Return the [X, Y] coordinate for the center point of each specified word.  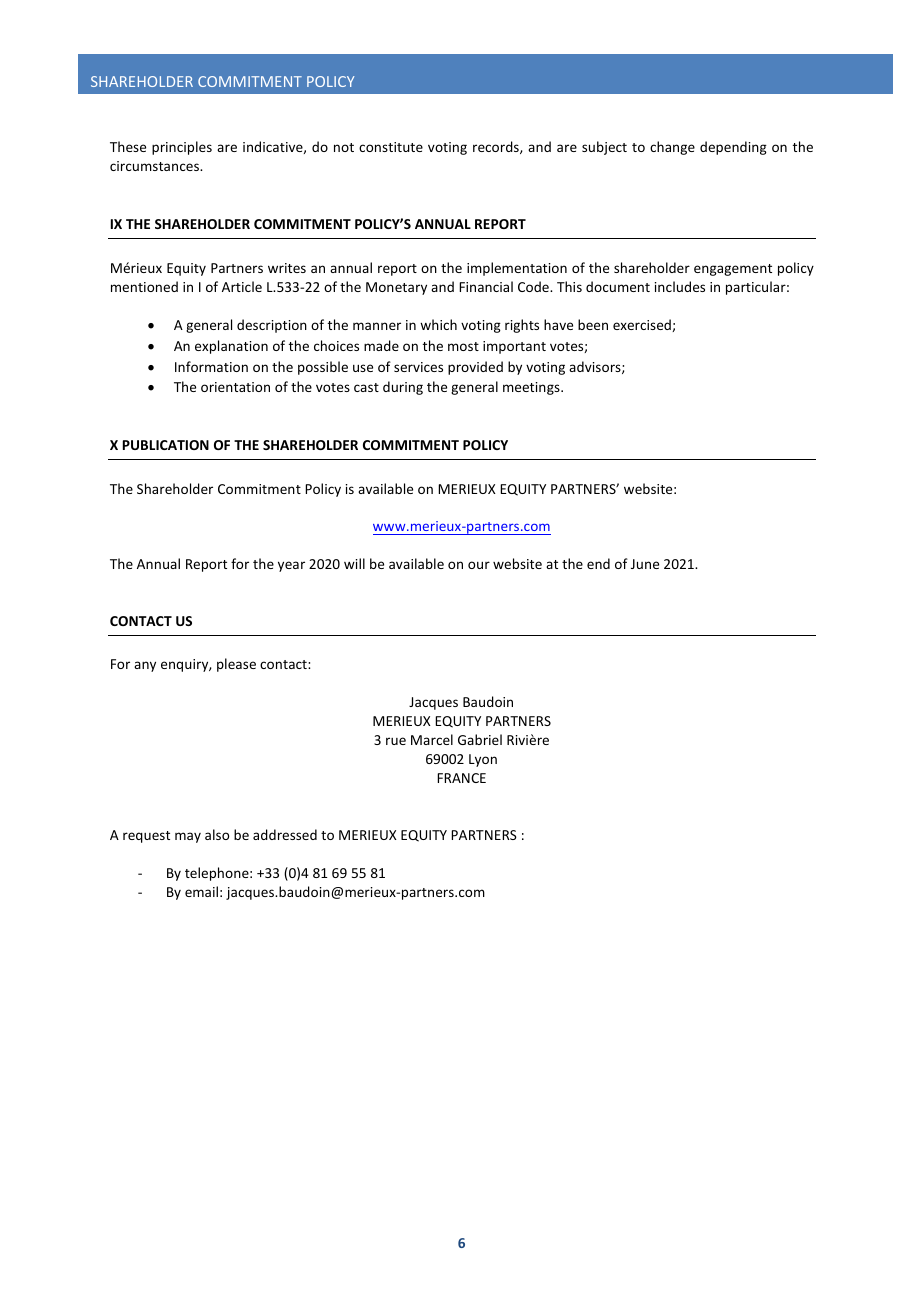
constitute [391, 147]
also [217, 834]
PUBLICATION [166, 445]
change [672, 148]
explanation [231, 347]
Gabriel [480, 739]
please [236, 665]
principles [182, 148]
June [645, 564]
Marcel [432, 739]
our [479, 565]
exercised [643, 325]
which [438, 324]
